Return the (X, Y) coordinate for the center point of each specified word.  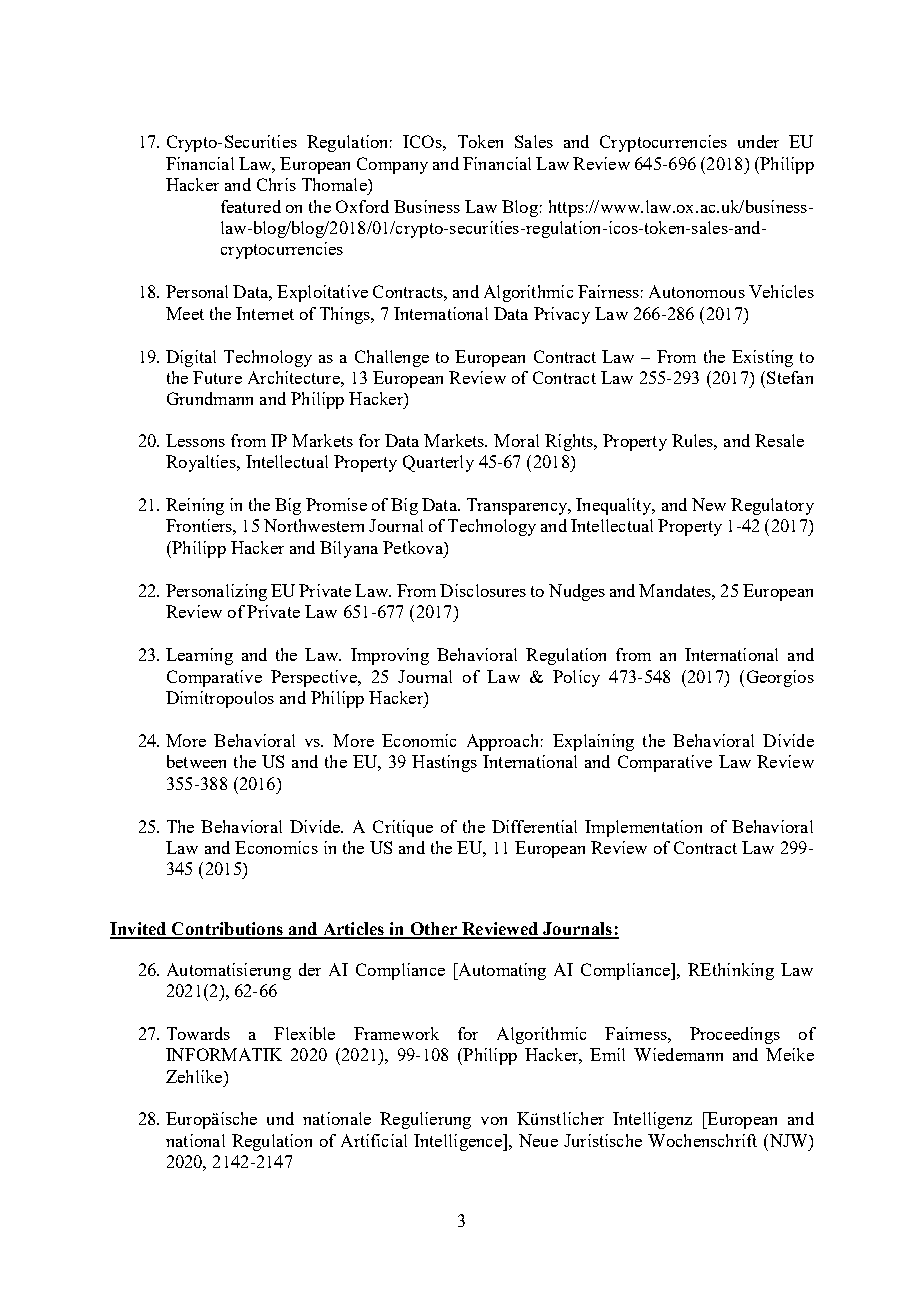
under (758, 141)
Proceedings (735, 1035)
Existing (762, 358)
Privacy (562, 315)
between (196, 761)
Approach (502, 742)
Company (392, 165)
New (709, 504)
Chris (276, 184)
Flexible (304, 1033)
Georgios (780, 678)
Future (217, 377)
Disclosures (483, 590)
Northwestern (314, 525)
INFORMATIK (224, 1054)
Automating (501, 971)
